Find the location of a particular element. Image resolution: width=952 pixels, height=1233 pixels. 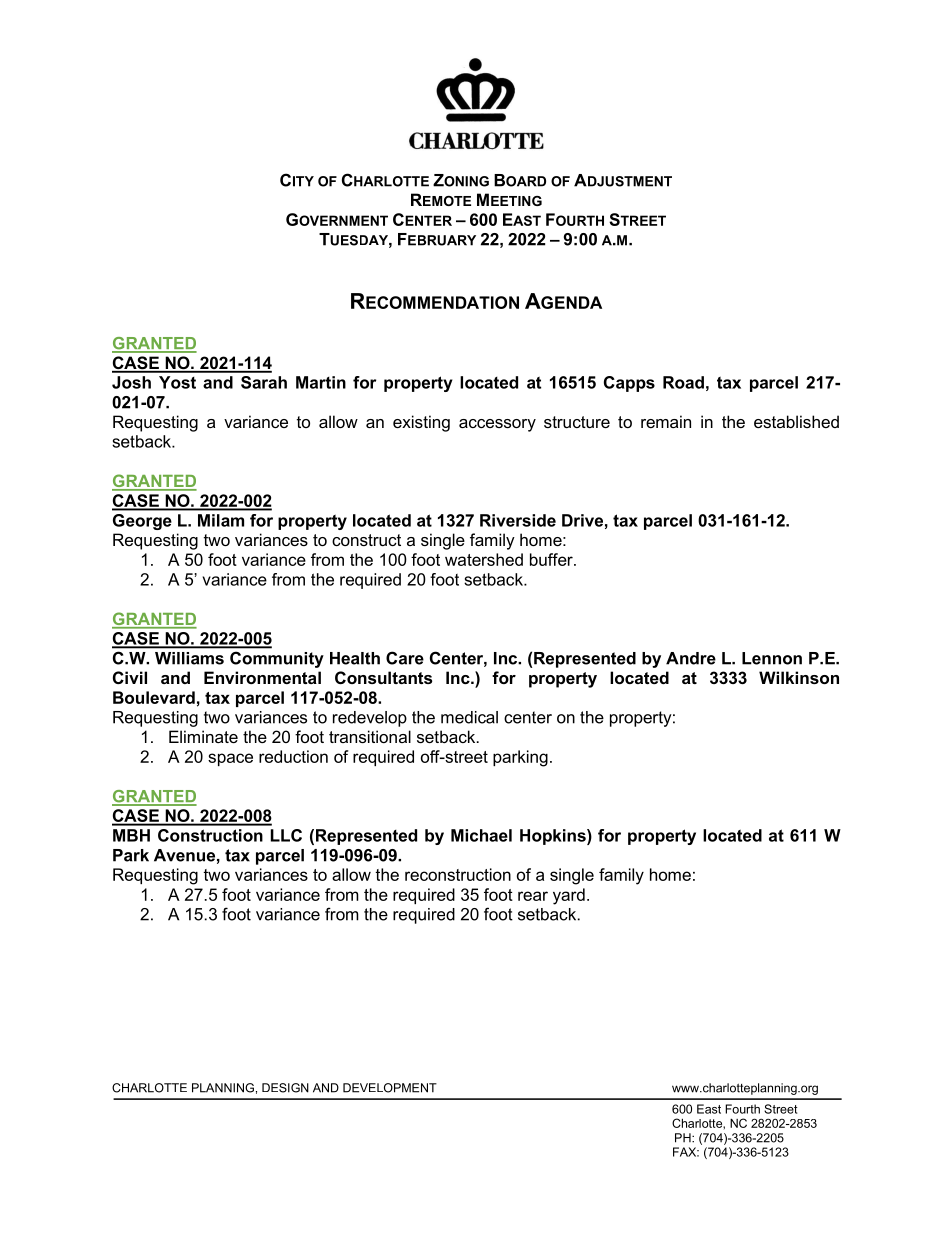

Wilkinson is located at coordinates (799, 677).
